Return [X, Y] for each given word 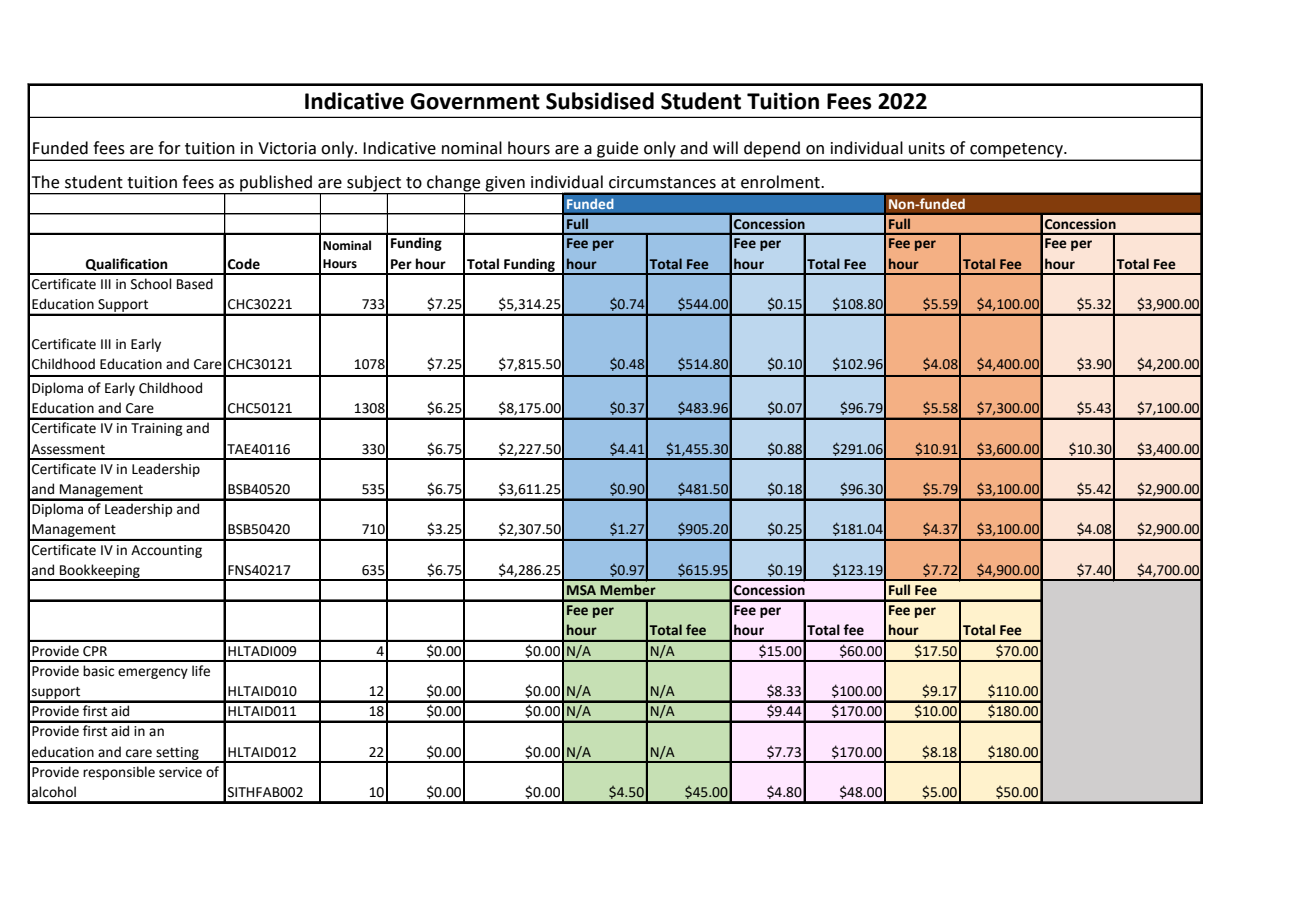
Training [157, 429]
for [169, 148]
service [180, 772]
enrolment [781, 182]
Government [475, 101]
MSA [581, 590]
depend [772, 150]
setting [177, 754]
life [201, 671]
